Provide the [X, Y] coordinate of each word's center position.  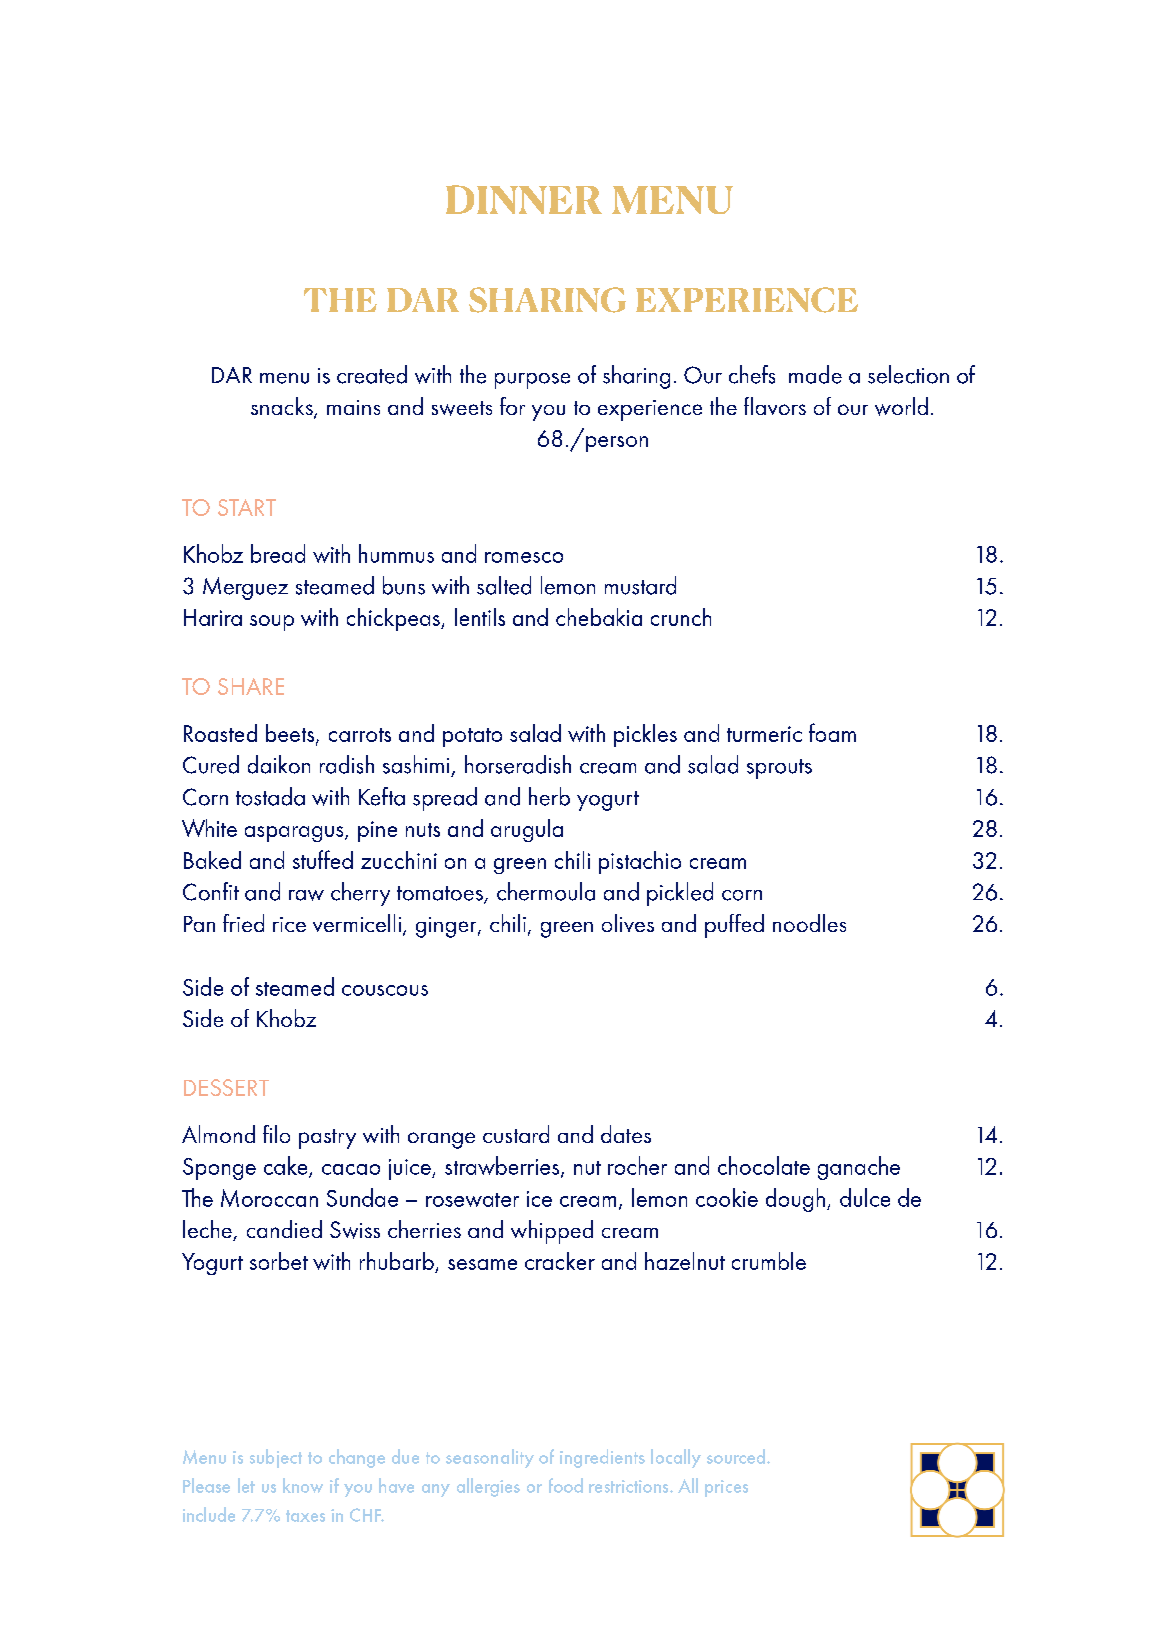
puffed [734, 926]
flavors [775, 406]
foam [832, 732]
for [512, 406]
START [247, 507]
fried [243, 923]
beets [291, 734]
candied [284, 1229]
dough [795, 1200]
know [303, 1485]
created [372, 374]
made [815, 374]
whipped [552, 1232]
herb [549, 796]
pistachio [640, 862]
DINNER [524, 199]
